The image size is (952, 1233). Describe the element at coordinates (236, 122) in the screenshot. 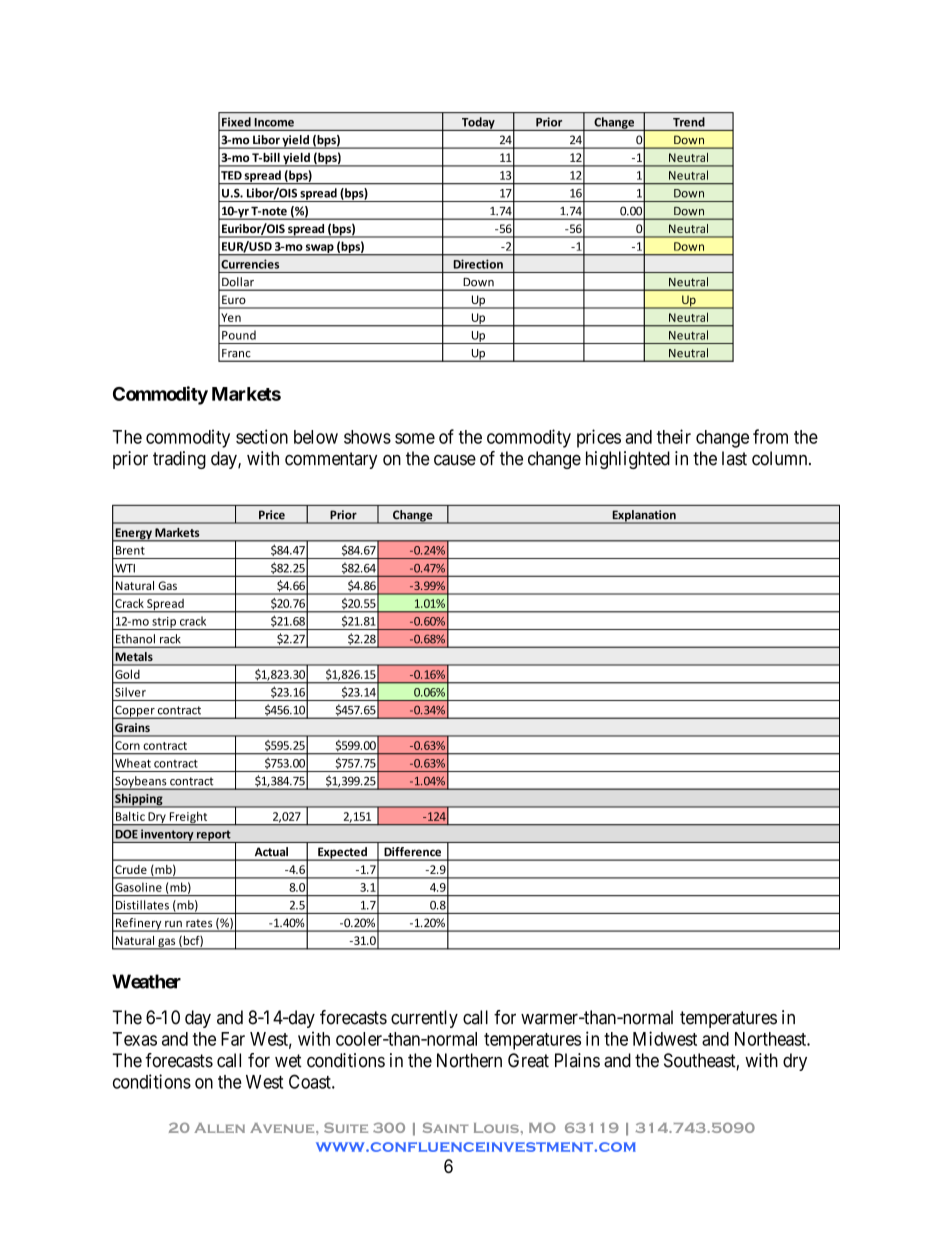

I see `Fixed` at that location.
